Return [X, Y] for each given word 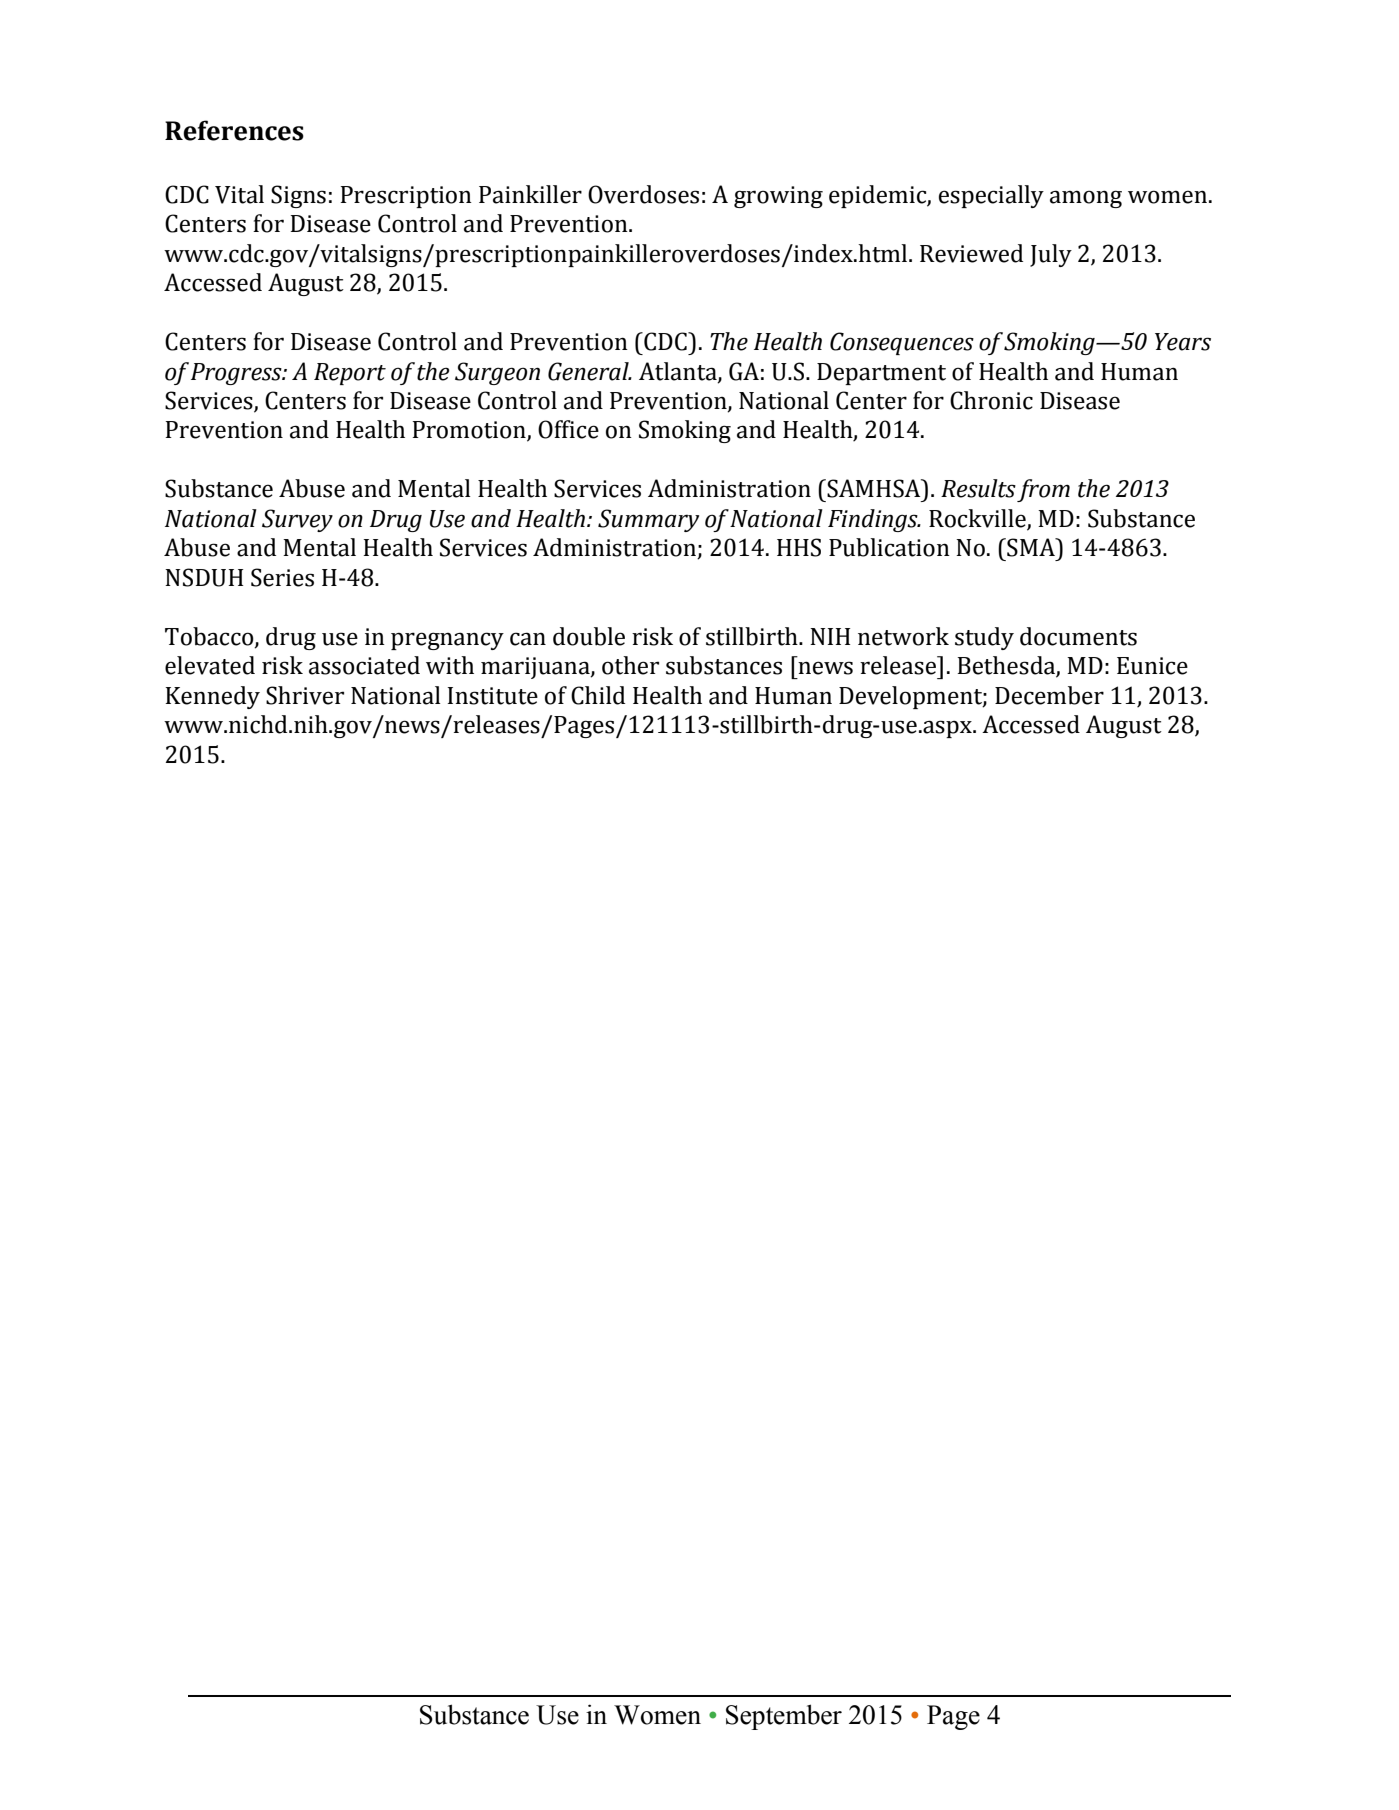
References [234, 130]
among [1086, 199]
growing [778, 197]
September [784, 1717]
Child [598, 695]
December [1049, 695]
